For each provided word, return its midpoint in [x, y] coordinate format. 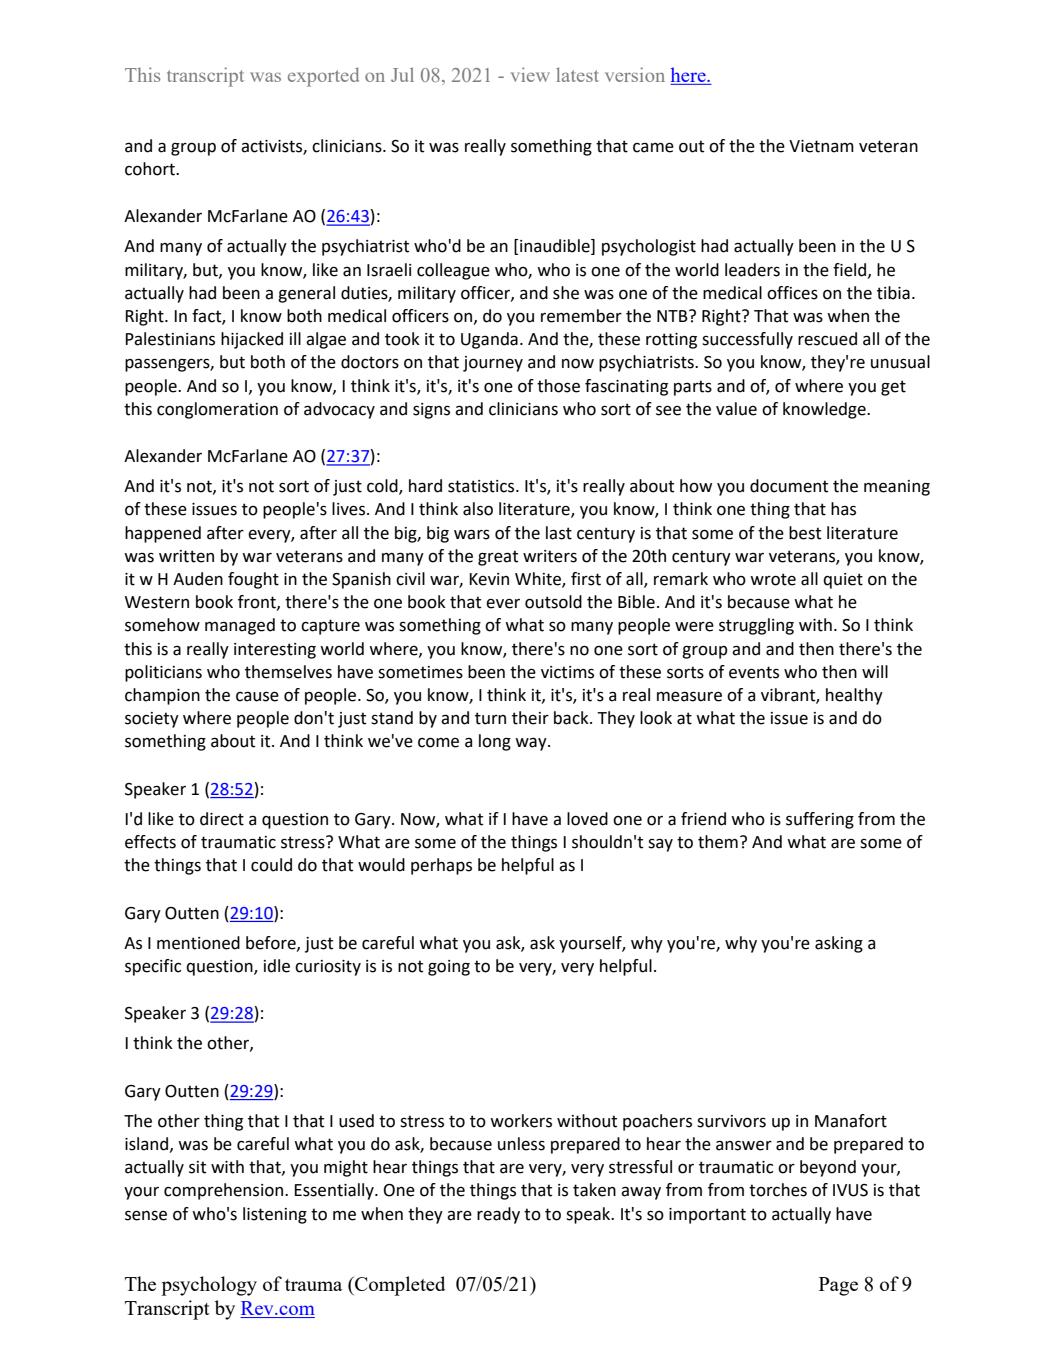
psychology [209, 1286]
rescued [827, 339]
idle [277, 966]
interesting [275, 651]
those [558, 386]
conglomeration [217, 410]
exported [323, 77]
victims [567, 672]
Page [838, 1286]
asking [839, 944]
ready [498, 1215]
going [449, 968]
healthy [854, 696]
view [530, 74]
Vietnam [821, 146]
